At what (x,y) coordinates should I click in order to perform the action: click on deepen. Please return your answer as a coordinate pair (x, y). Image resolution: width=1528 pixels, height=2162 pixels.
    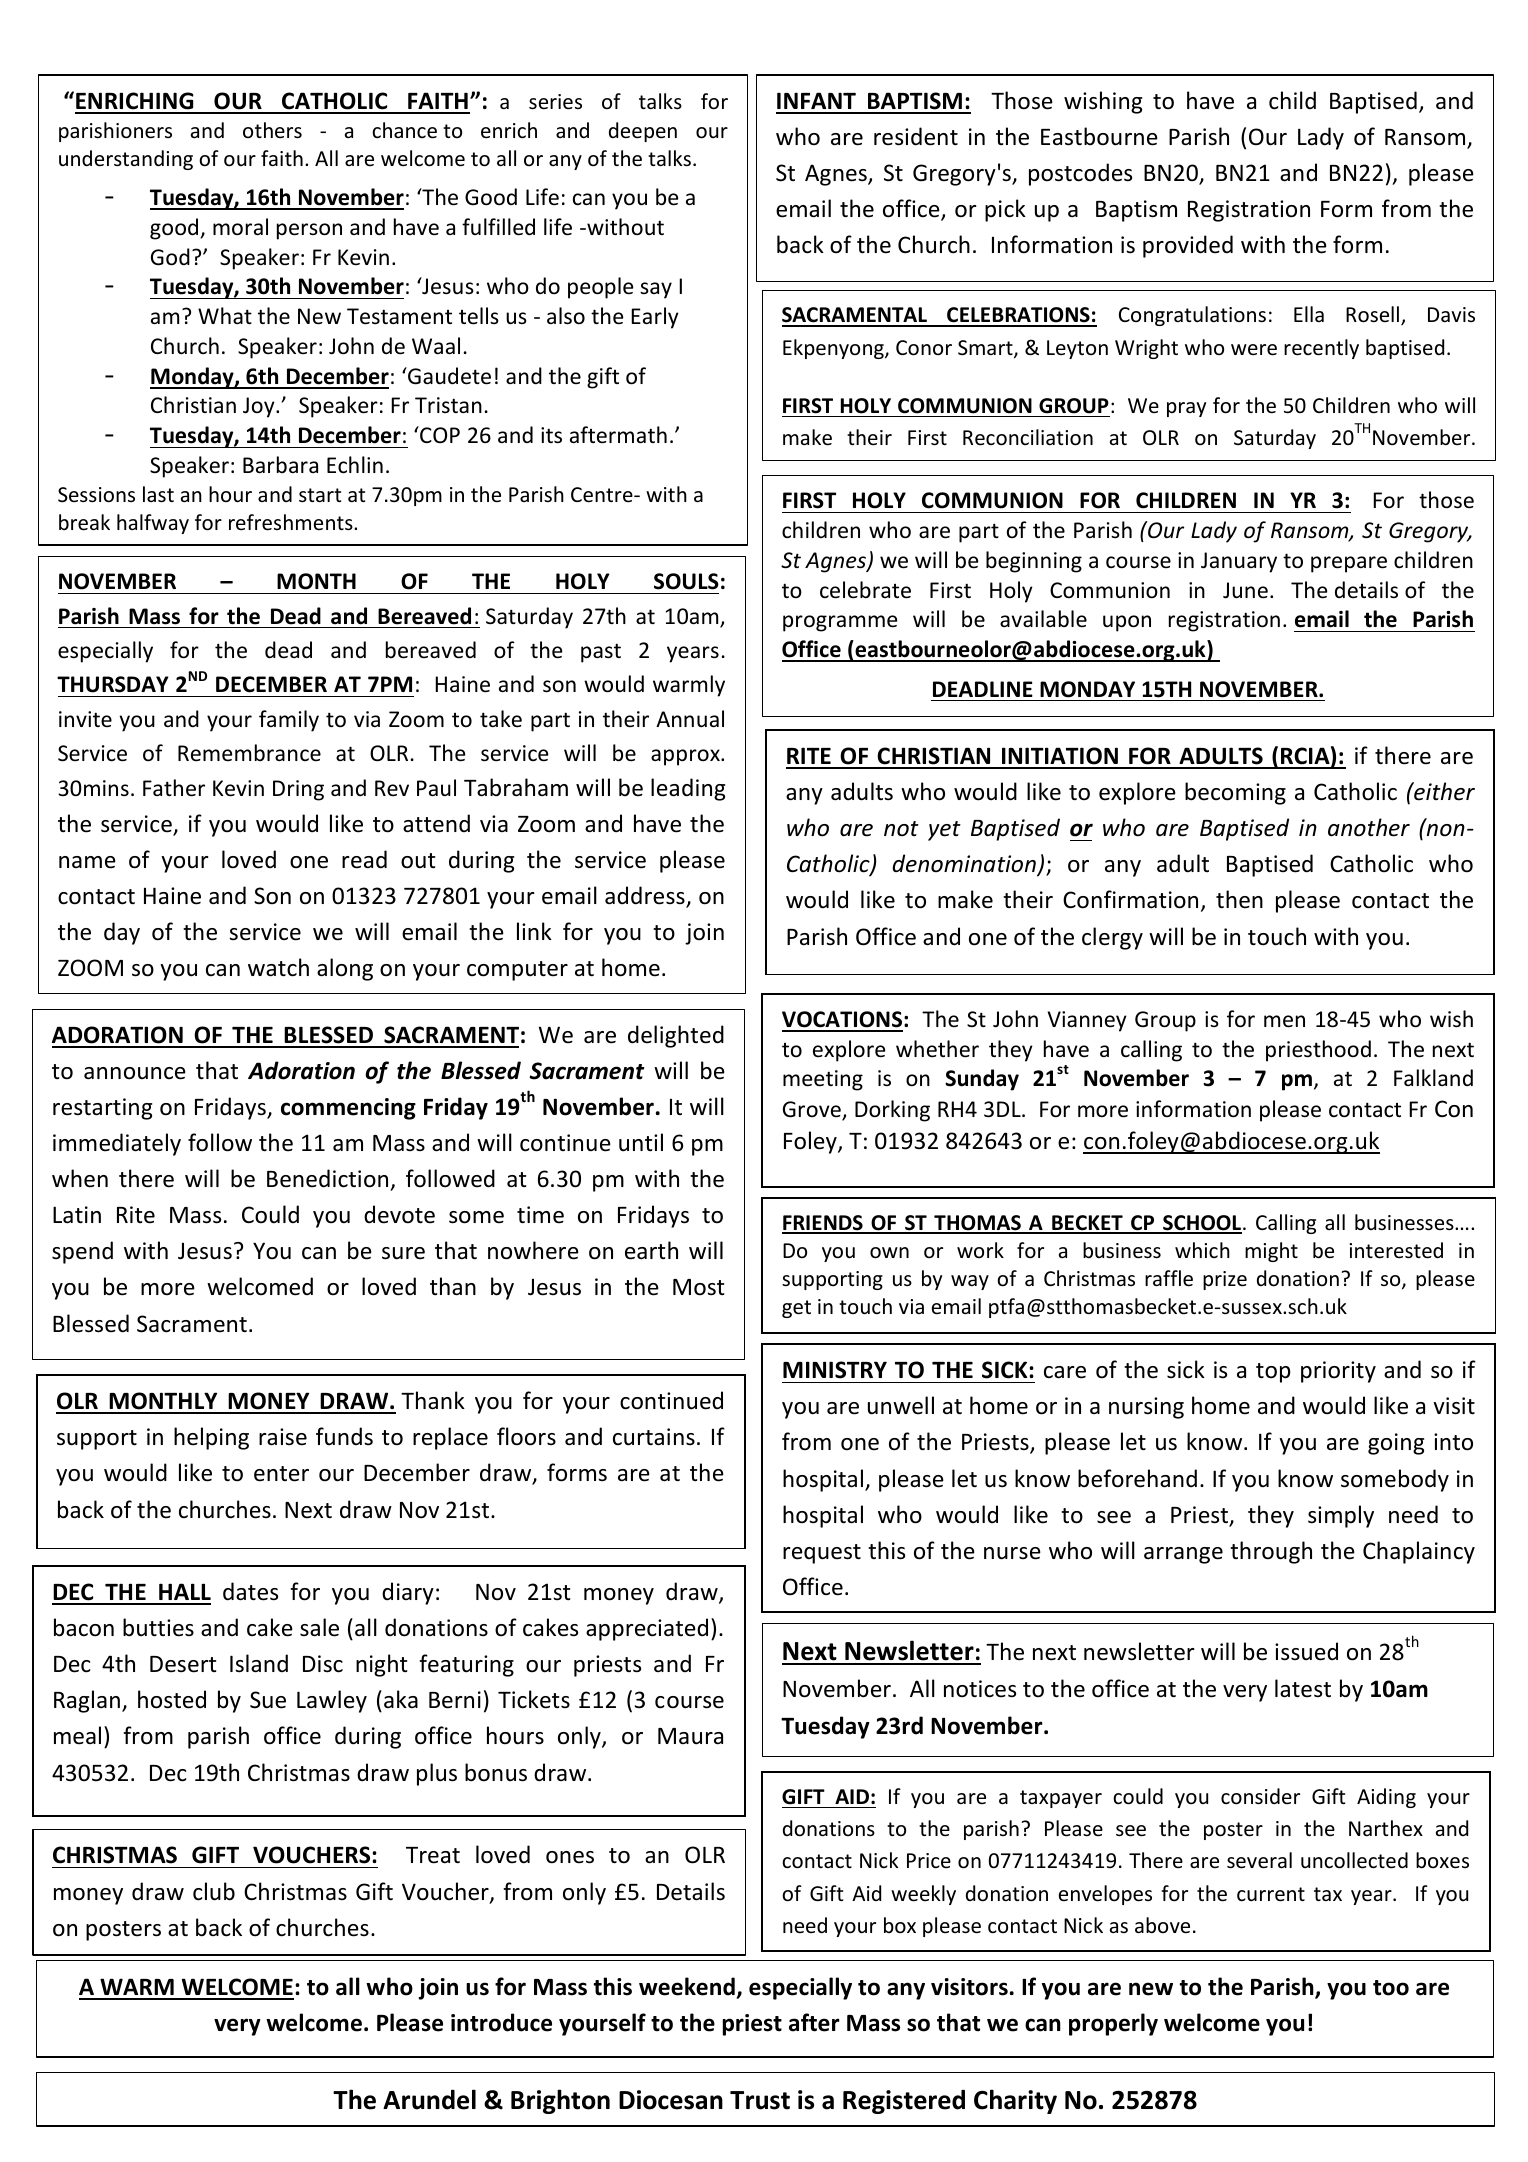
    Looking at the image, I should click on (643, 132).
